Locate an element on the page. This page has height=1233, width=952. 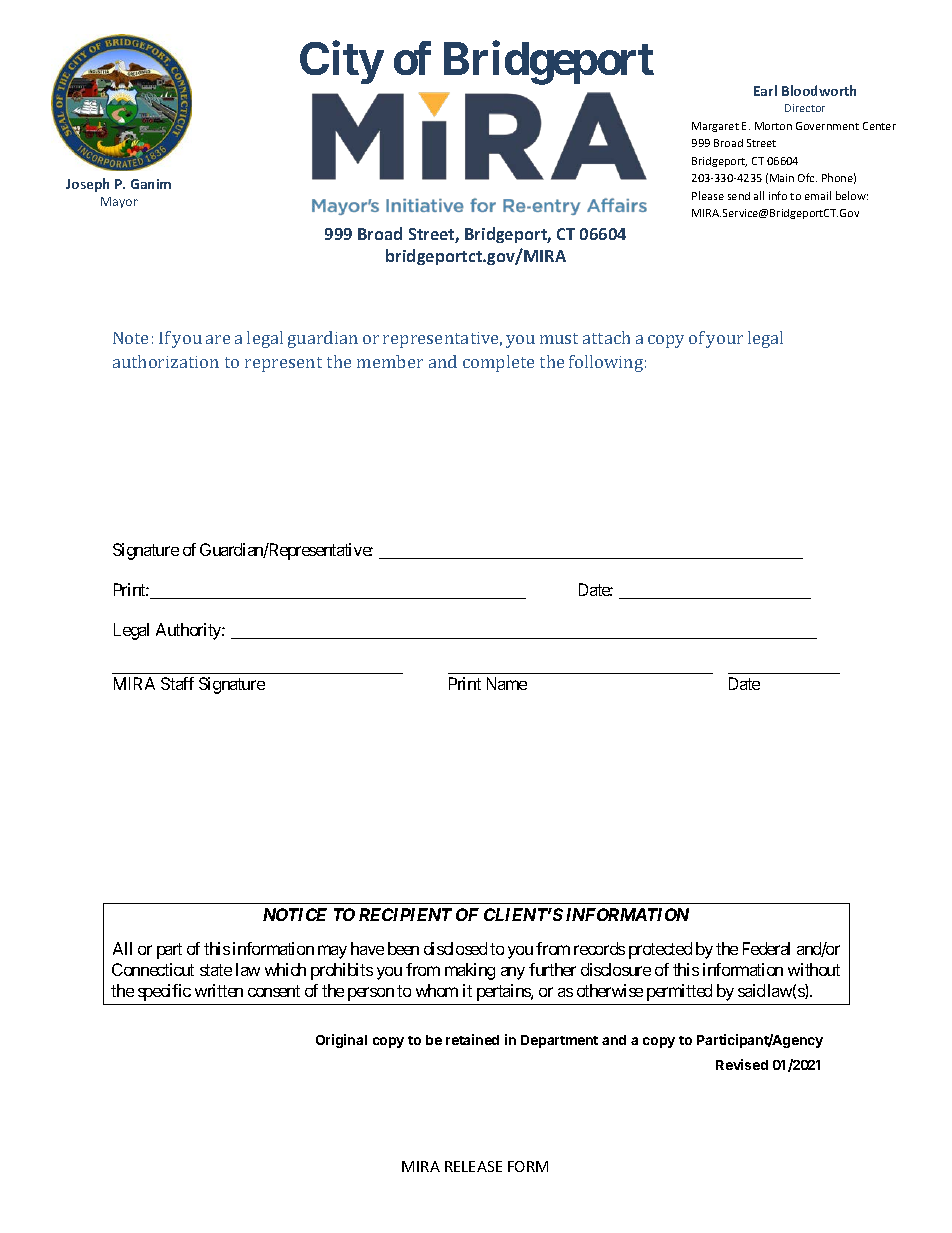
Name is located at coordinates (507, 683).
